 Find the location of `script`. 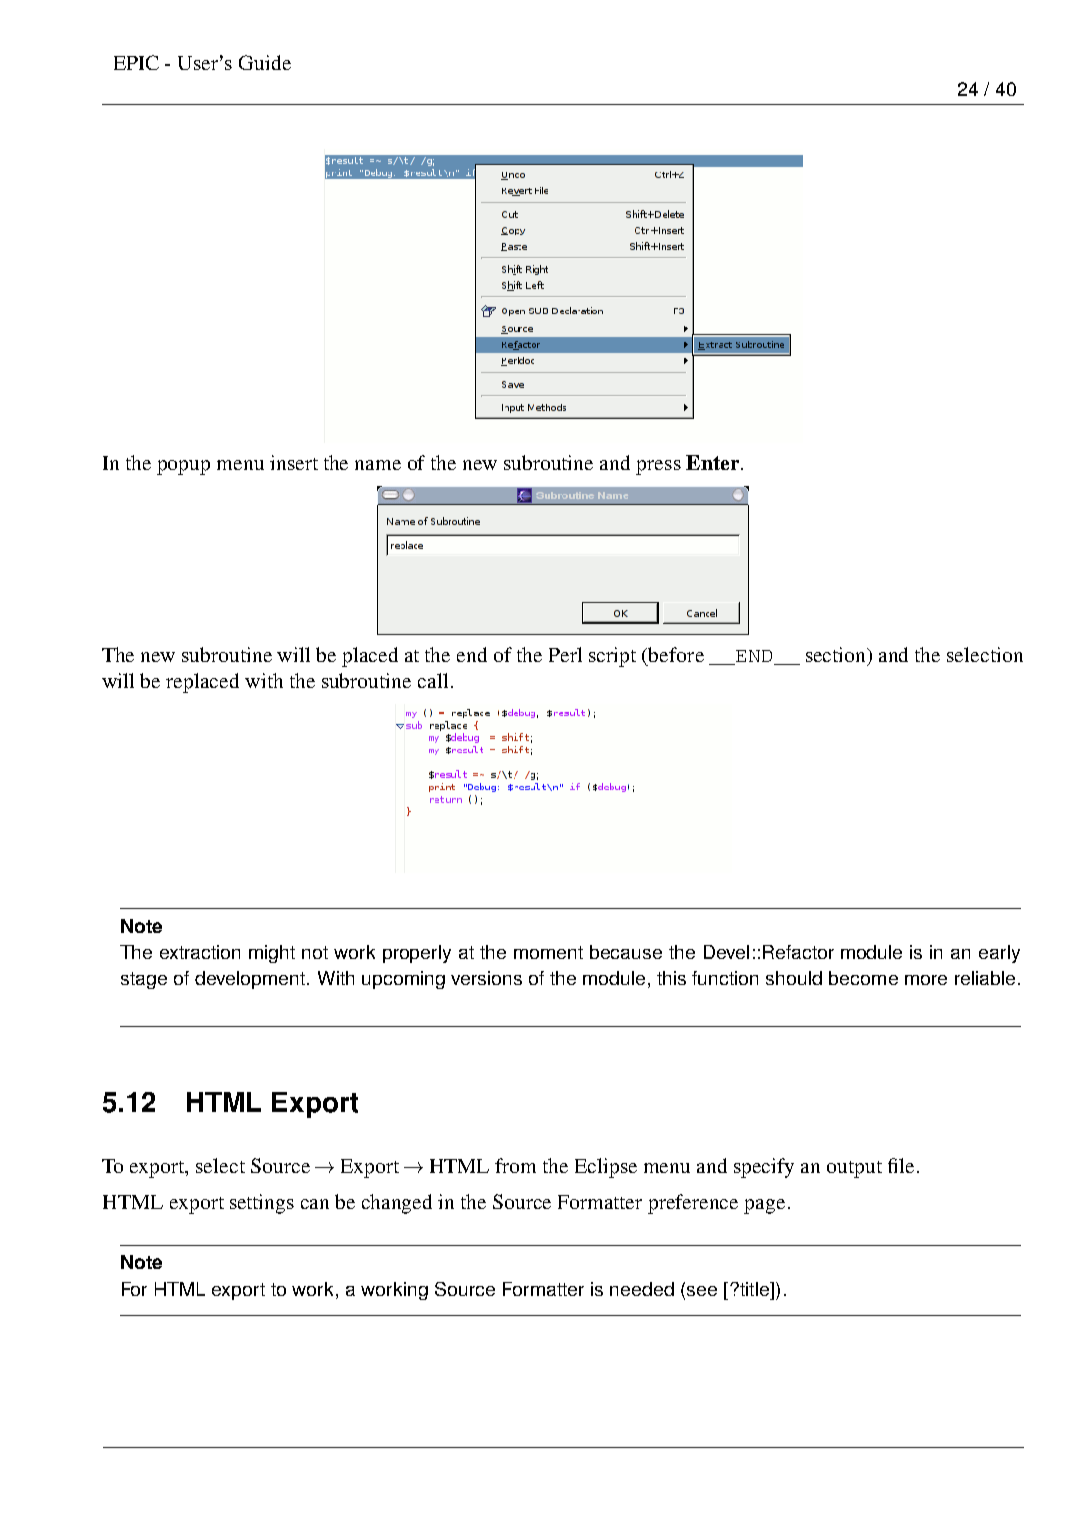

script is located at coordinates (612, 657).
